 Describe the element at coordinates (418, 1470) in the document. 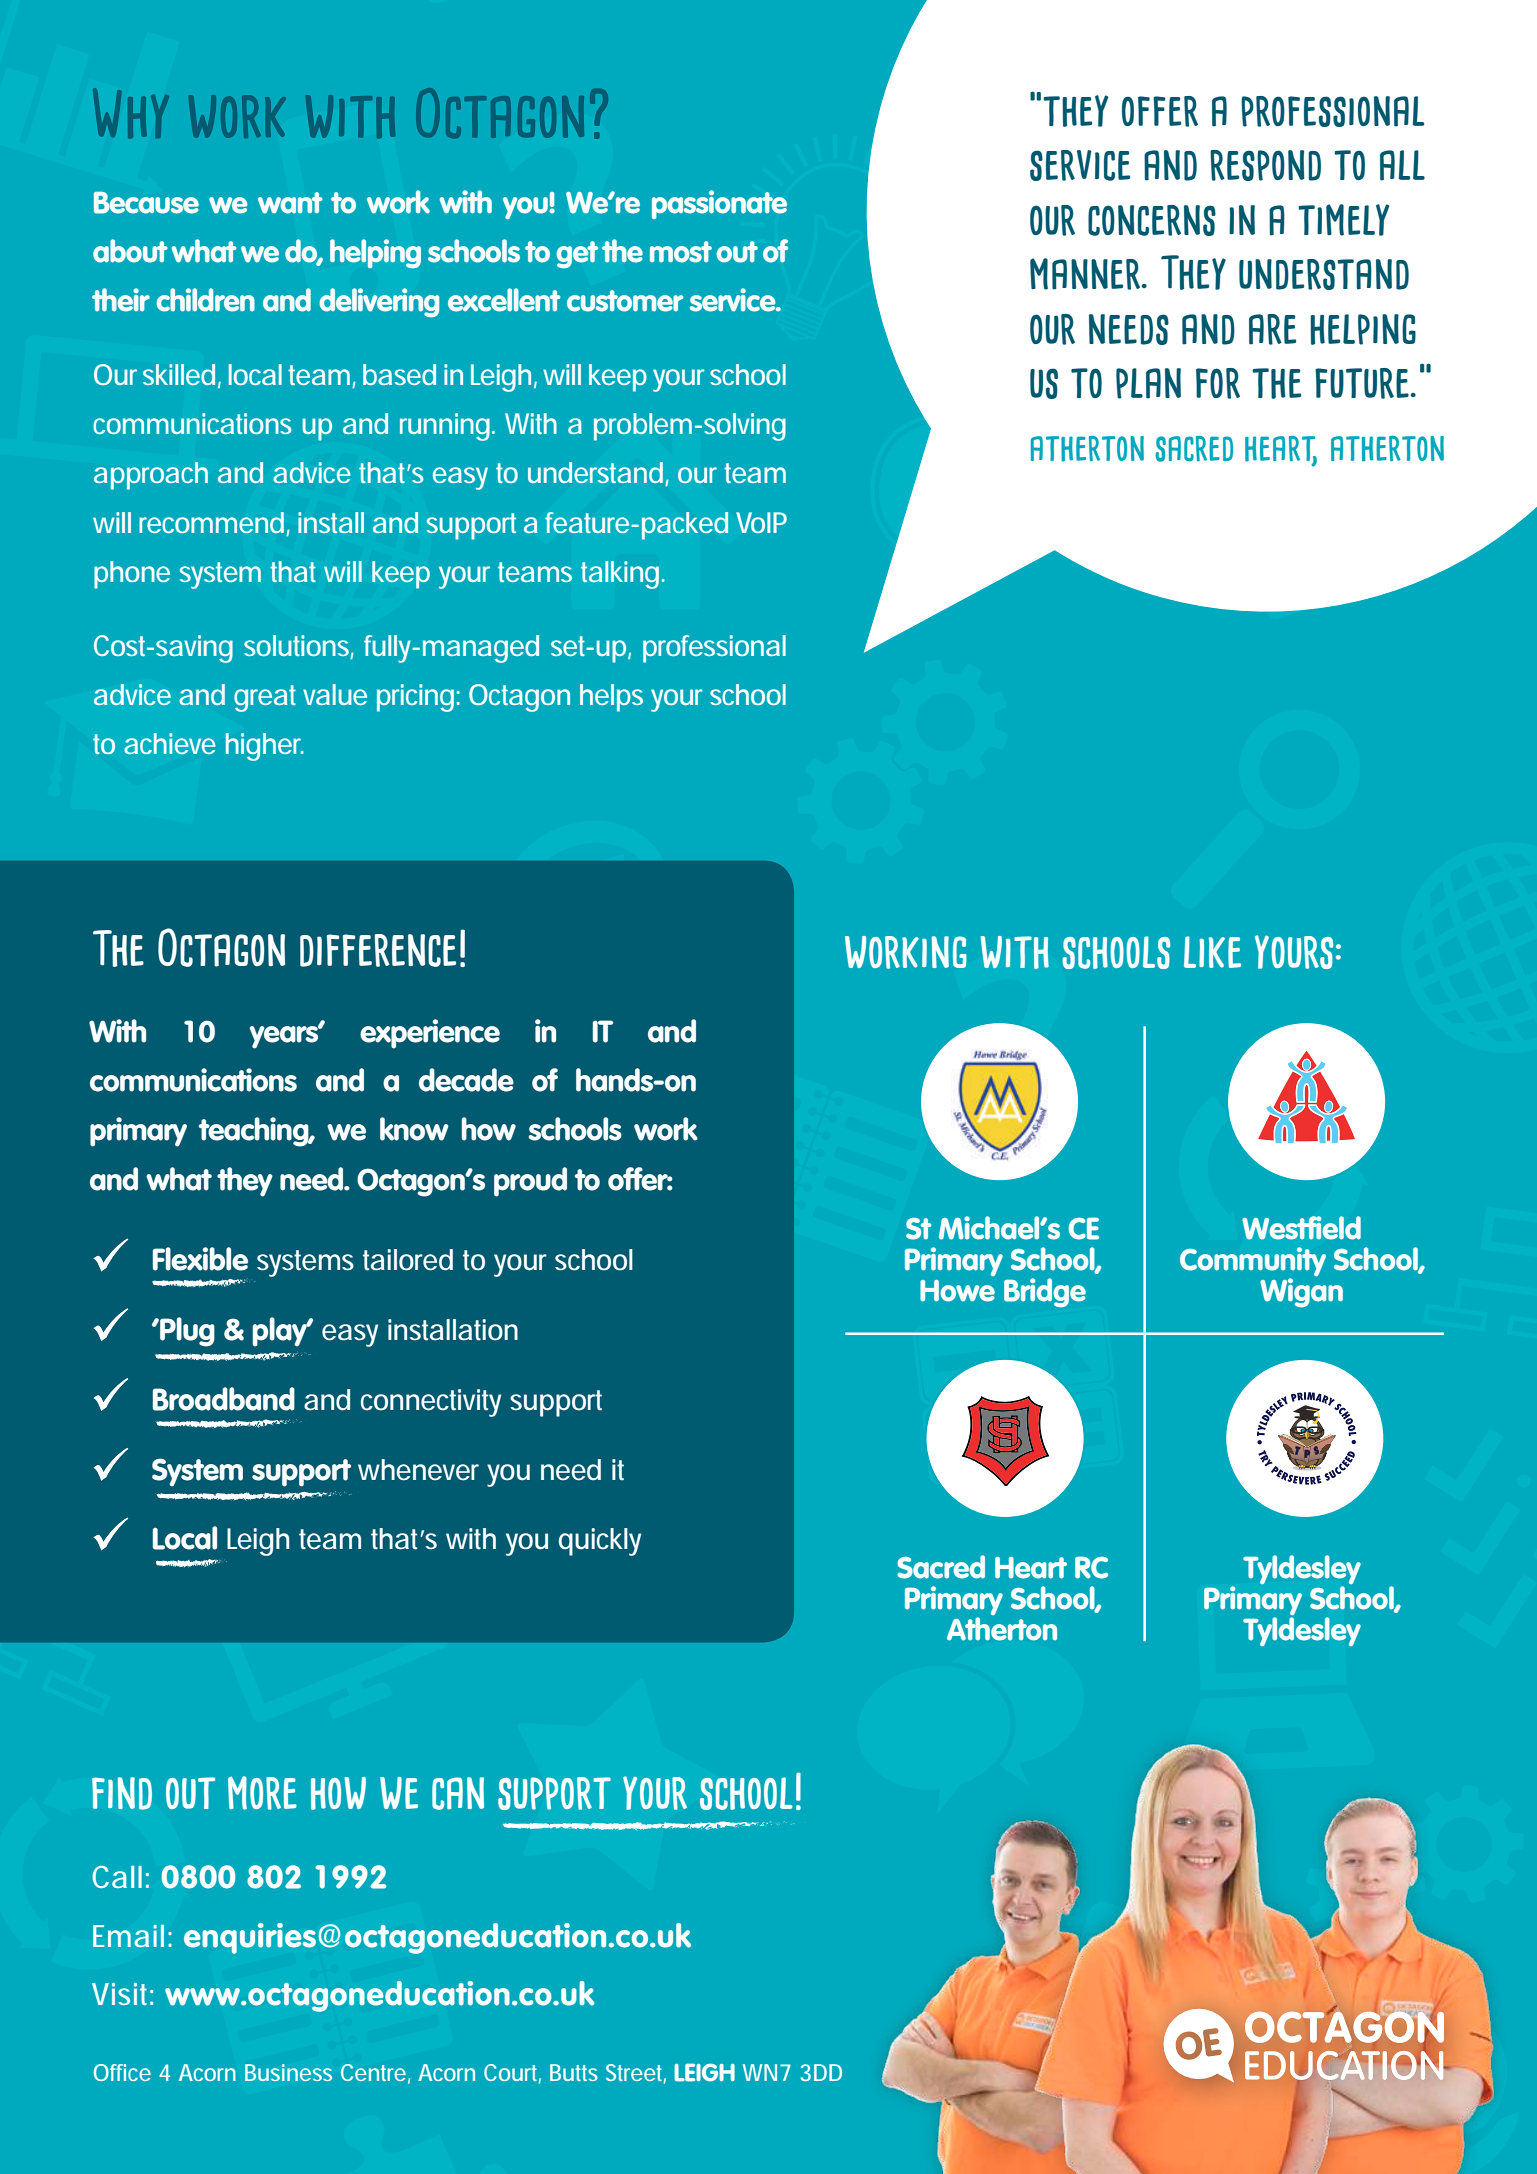

I see `whenever` at that location.
